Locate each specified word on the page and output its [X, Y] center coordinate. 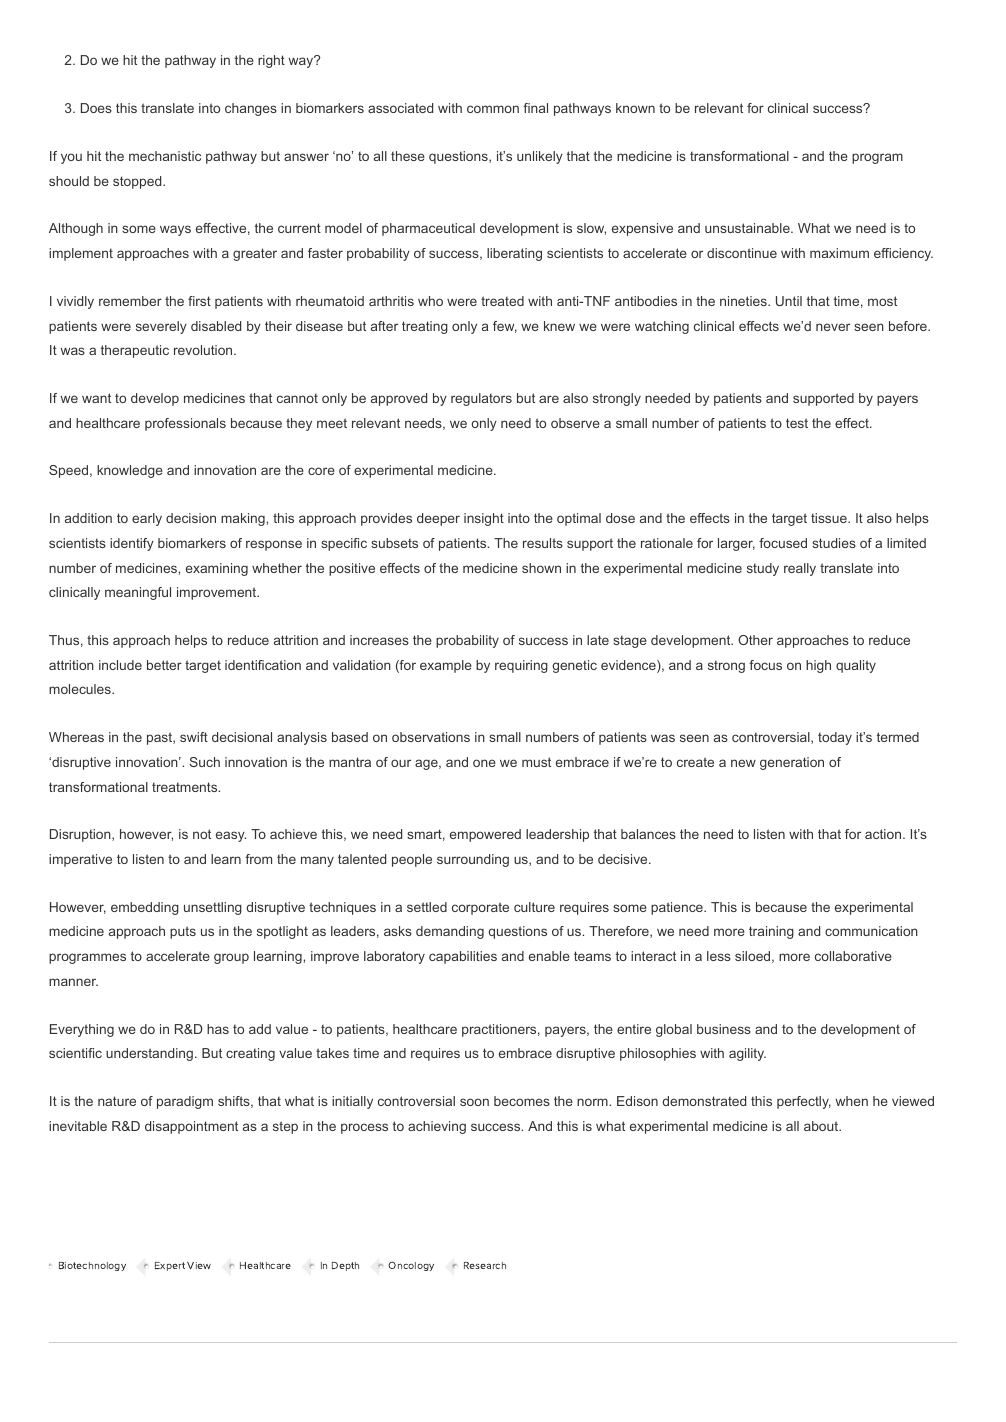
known [635, 108]
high [818, 666]
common [493, 109]
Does [96, 108]
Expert [170, 1266]
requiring [521, 666]
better [164, 665]
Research [485, 1265]
